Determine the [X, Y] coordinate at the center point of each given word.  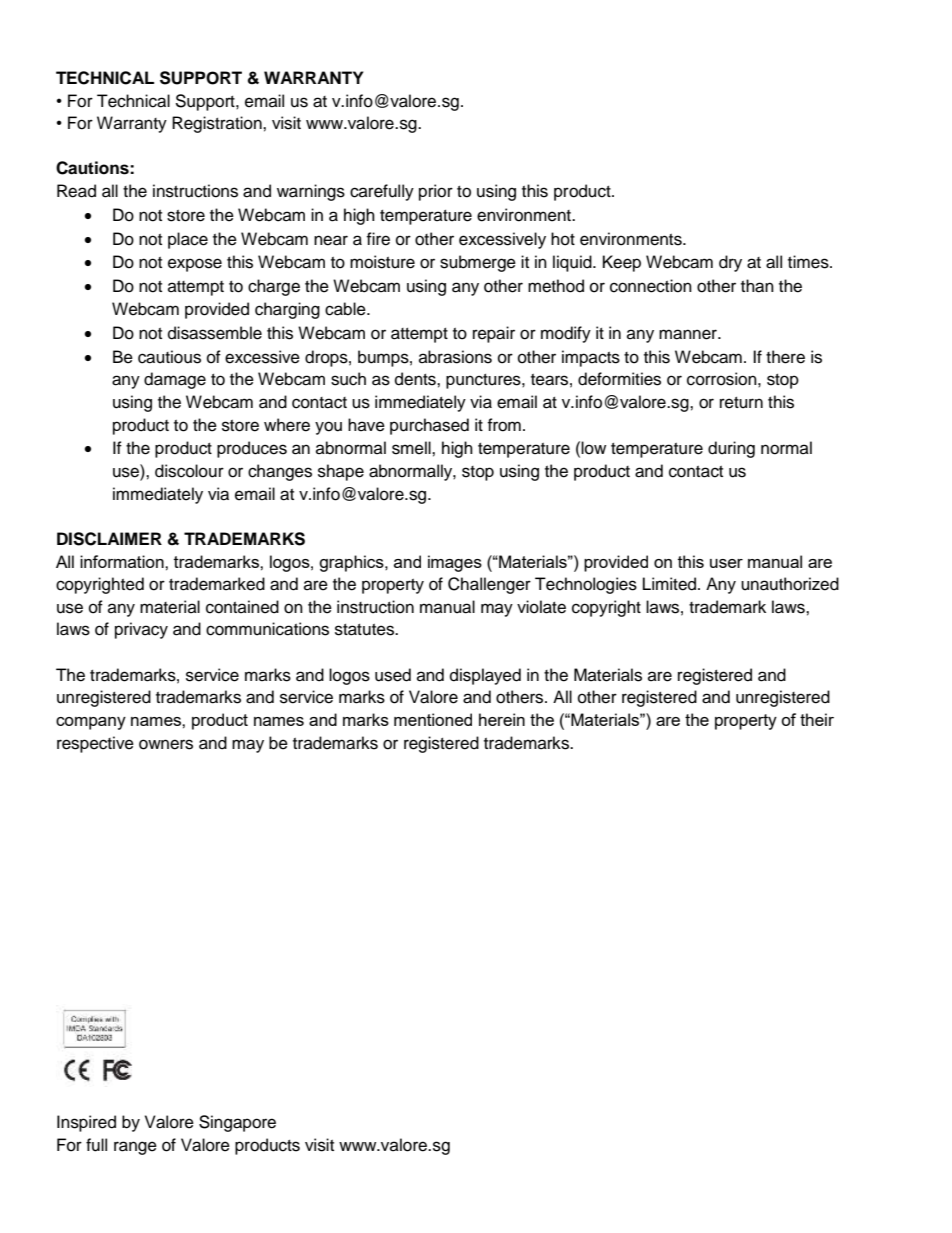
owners [166, 744]
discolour [189, 471]
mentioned [433, 719]
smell [412, 448]
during [731, 449]
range [135, 1148]
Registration [218, 124]
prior [436, 192]
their [817, 719]
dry [730, 263]
